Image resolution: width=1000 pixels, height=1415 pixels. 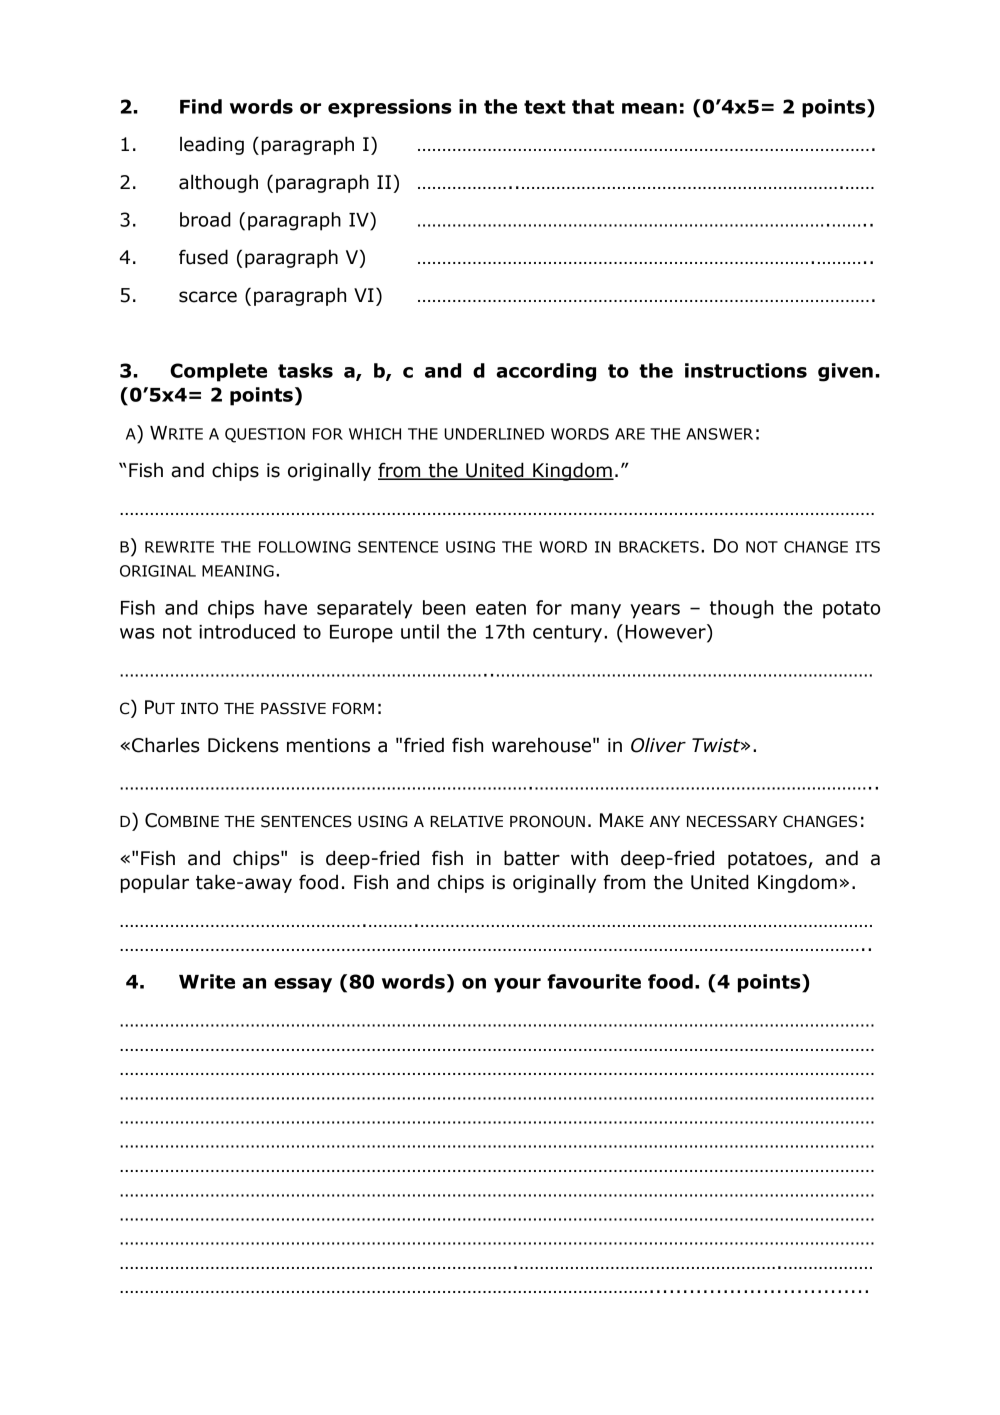 I want to click on according, so click(x=546, y=372).
